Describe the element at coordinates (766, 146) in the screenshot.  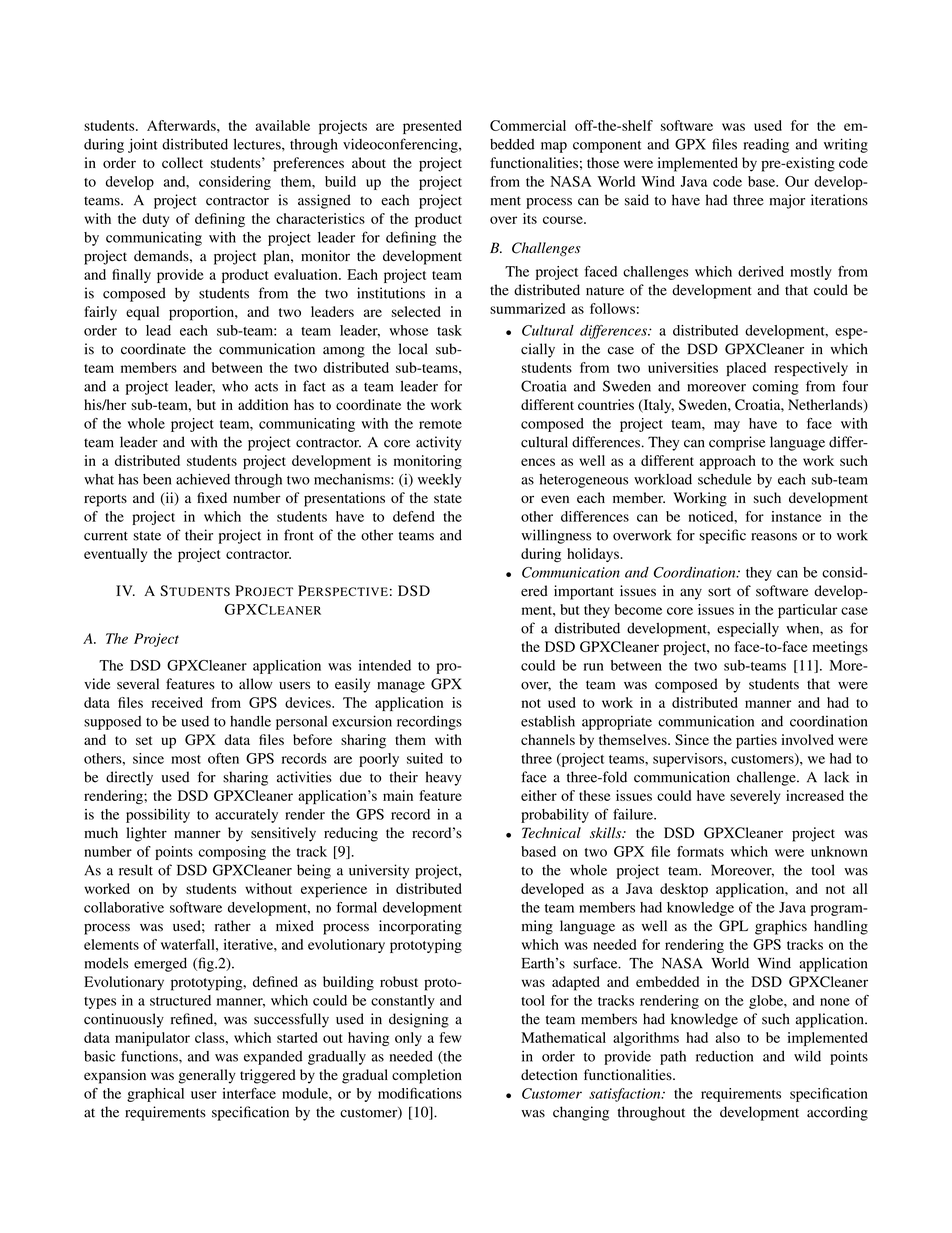
I see `reading` at that location.
